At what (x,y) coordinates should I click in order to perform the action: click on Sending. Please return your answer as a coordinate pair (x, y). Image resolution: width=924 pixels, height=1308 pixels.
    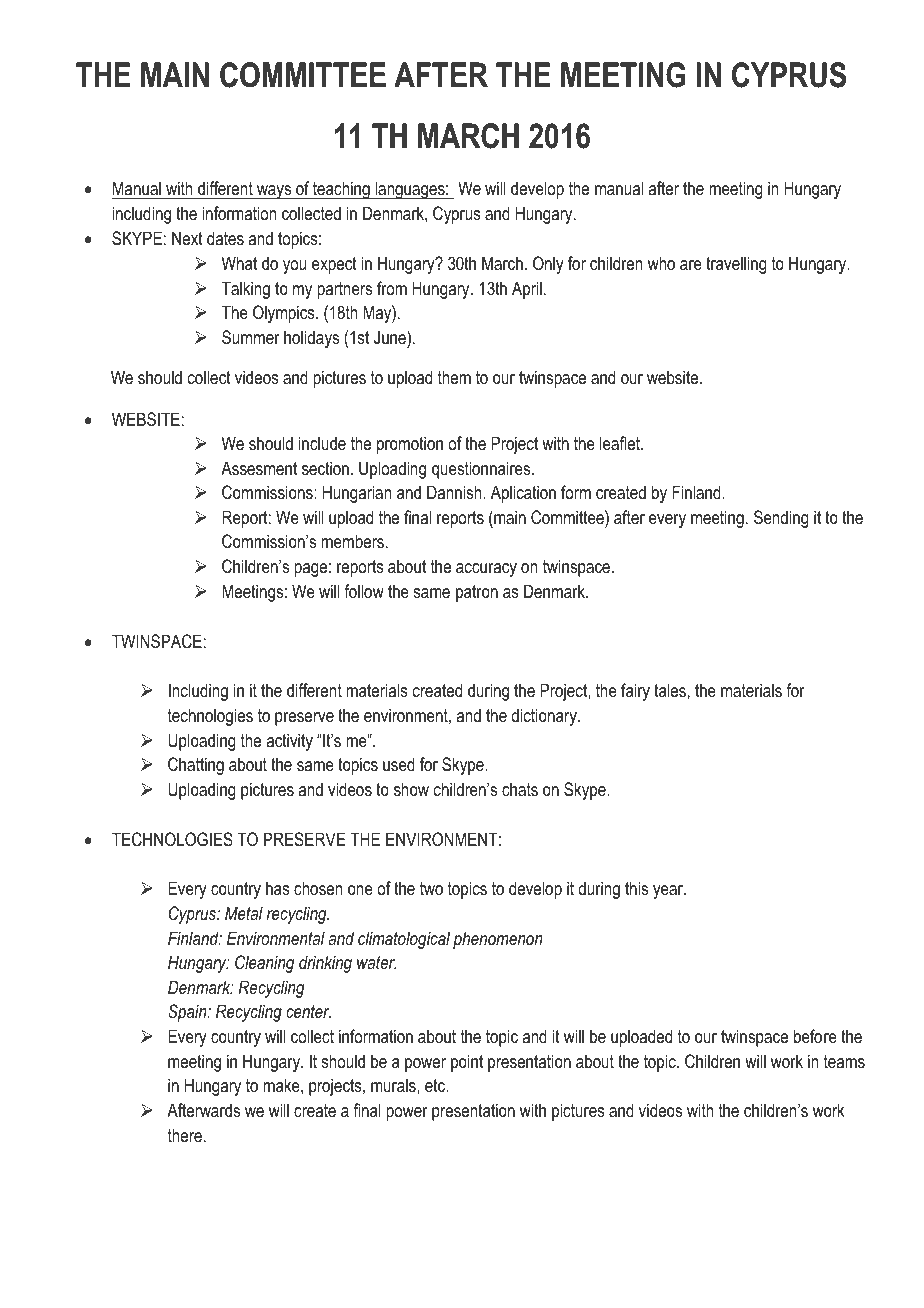
    Looking at the image, I should click on (781, 519).
